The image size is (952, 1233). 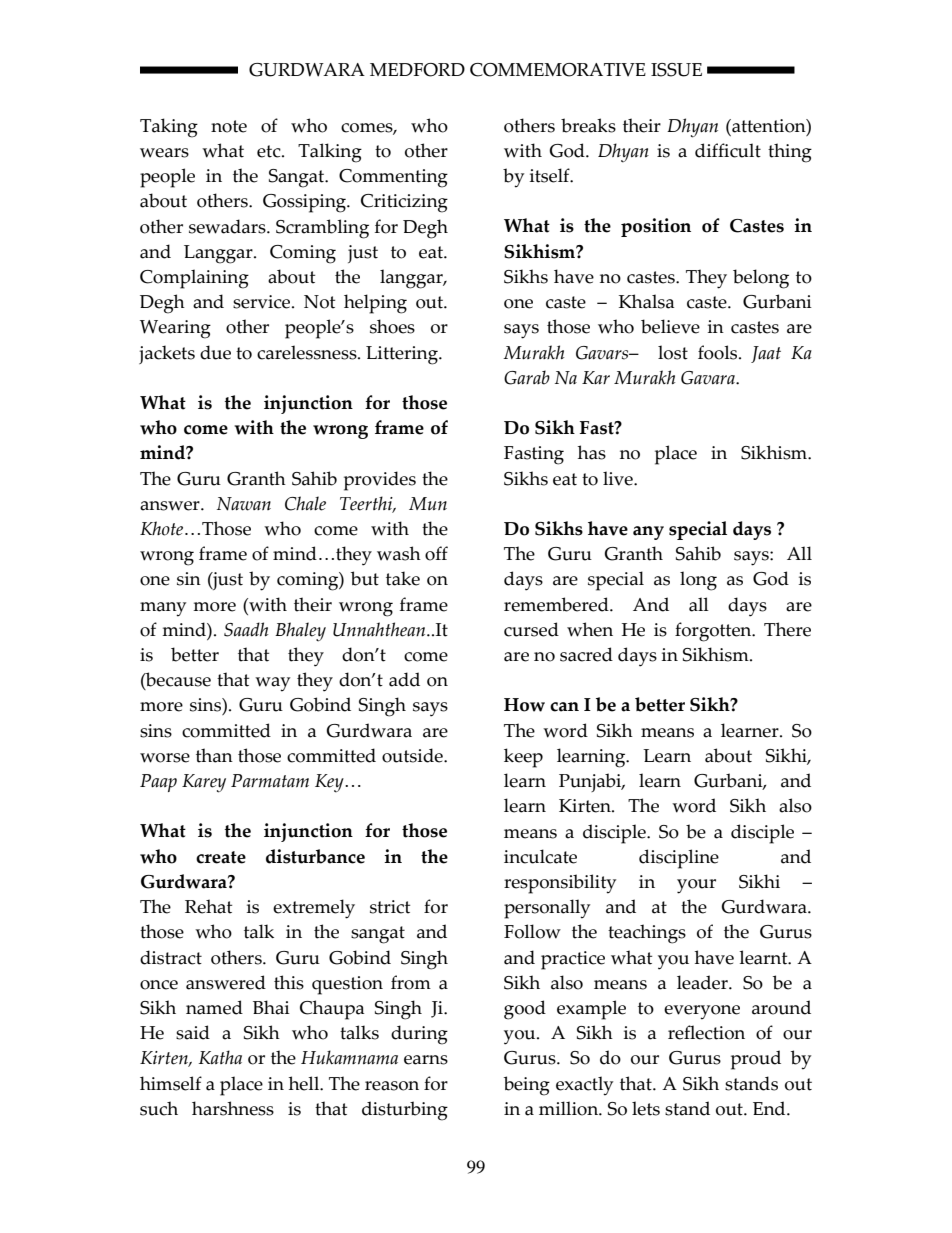 What do you see at coordinates (163, 609) in the screenshot?
I see `many` at bounding box center [163, 609].
